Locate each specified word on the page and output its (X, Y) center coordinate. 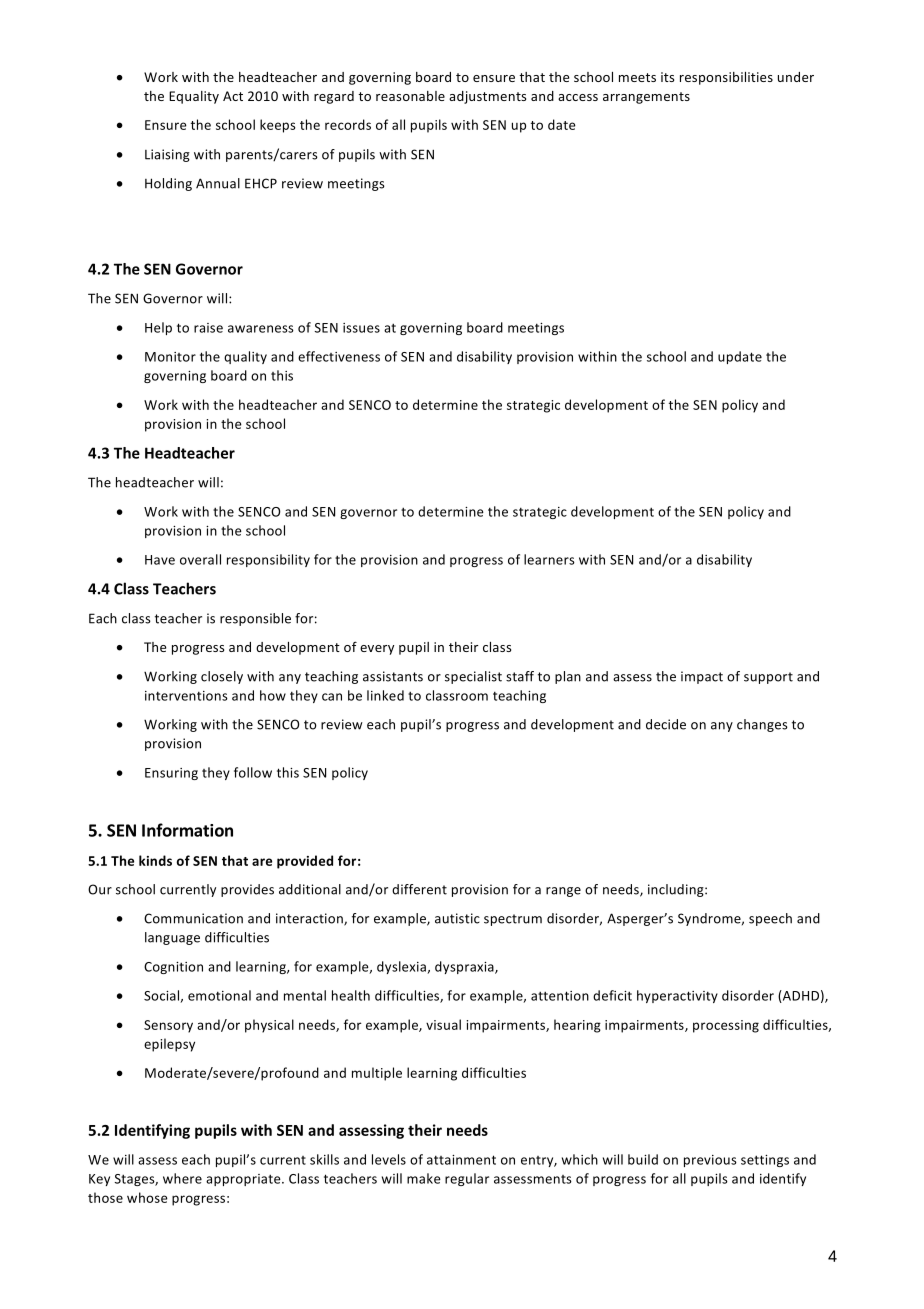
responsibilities (726, 78)
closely (222, 677)
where (182, 1178)
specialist (473, 677)
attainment (461, 1160)
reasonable (410, 96)
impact (702, 677)
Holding (168, 184)
